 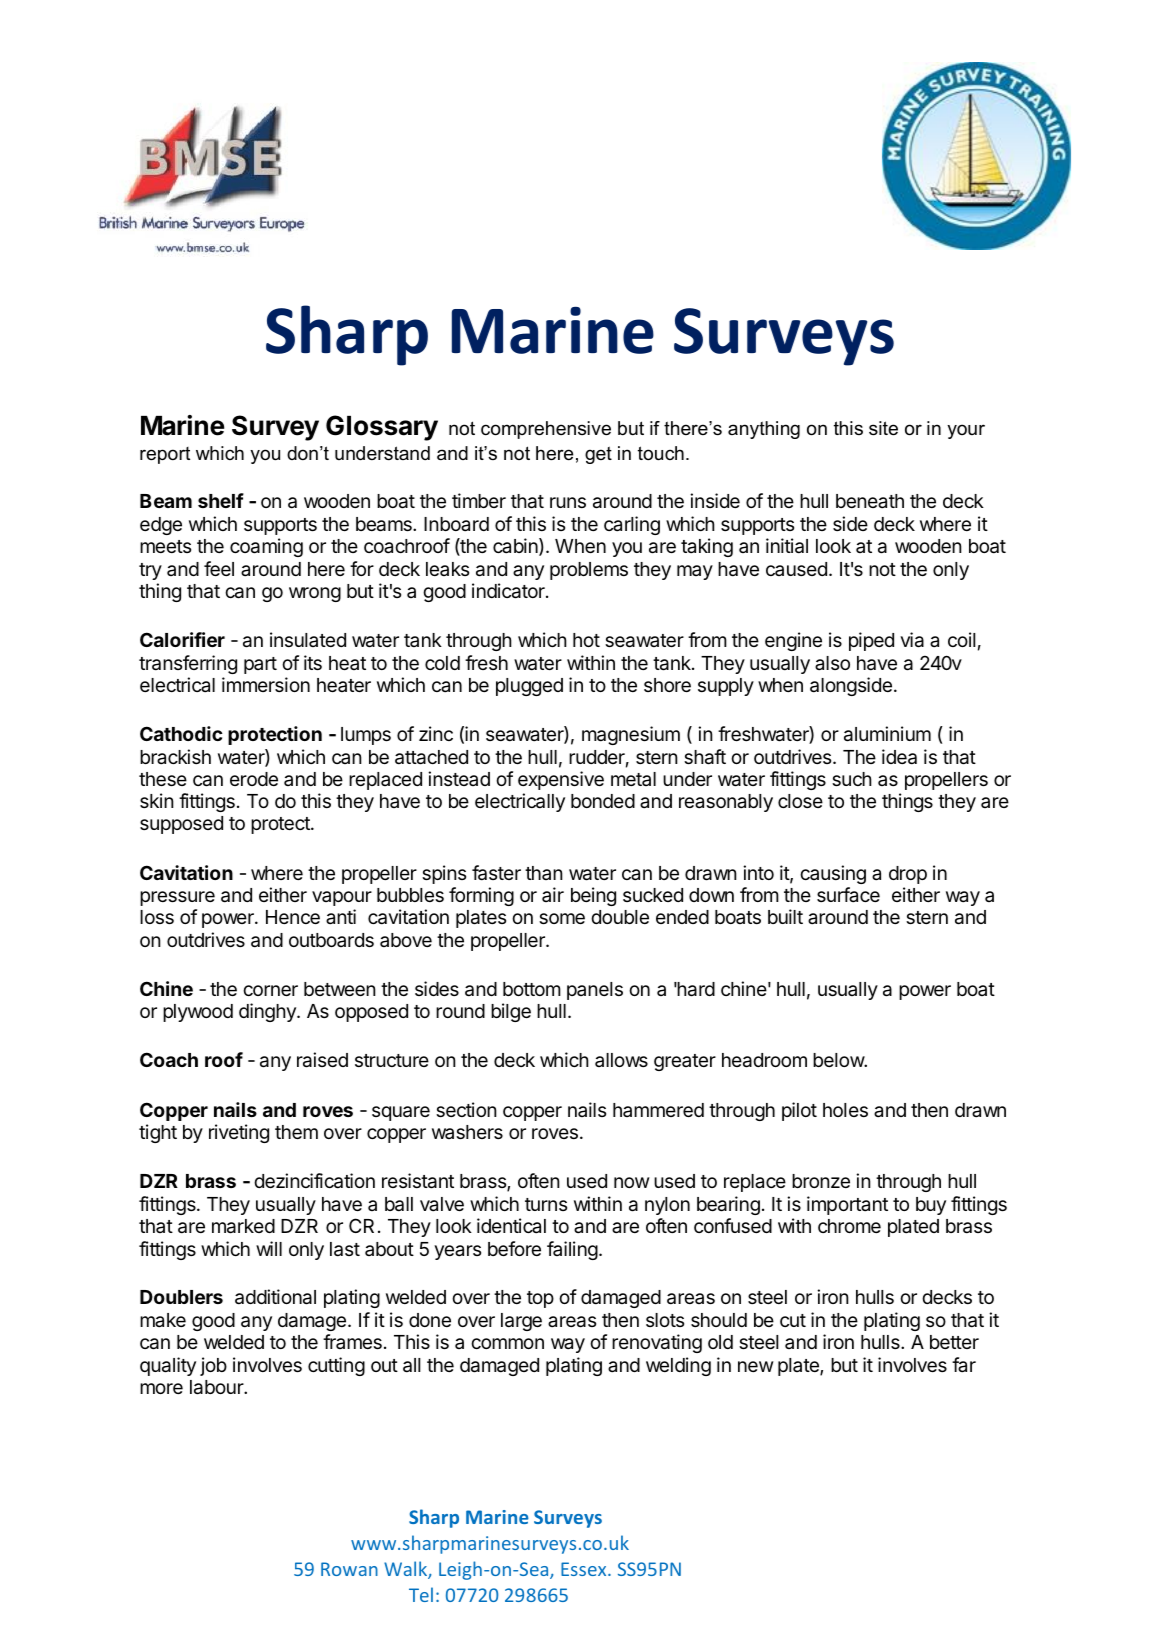 I want to click on such, so click(x=852, y=779).
